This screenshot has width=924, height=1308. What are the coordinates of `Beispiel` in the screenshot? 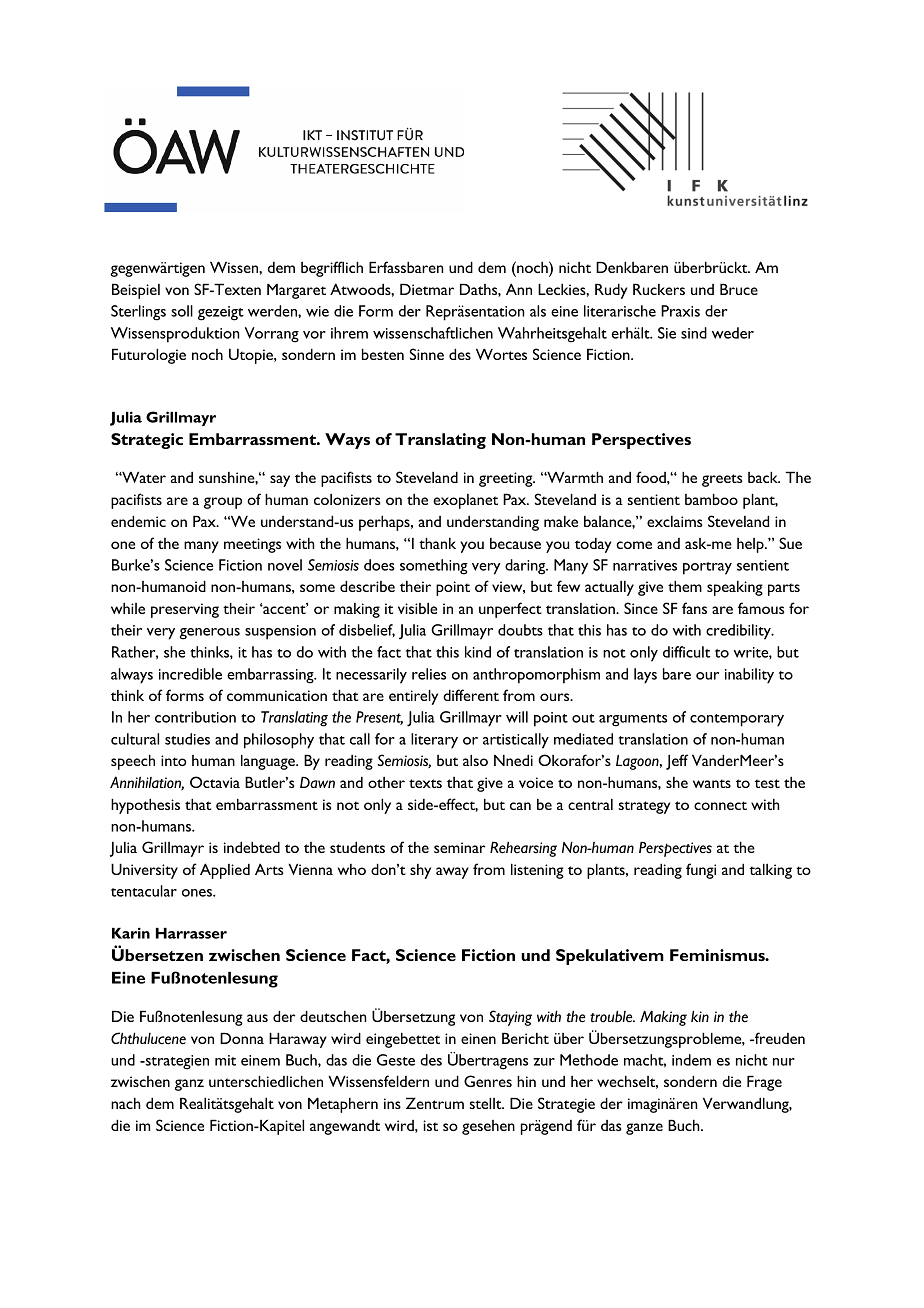 It's located at (136, 291).
